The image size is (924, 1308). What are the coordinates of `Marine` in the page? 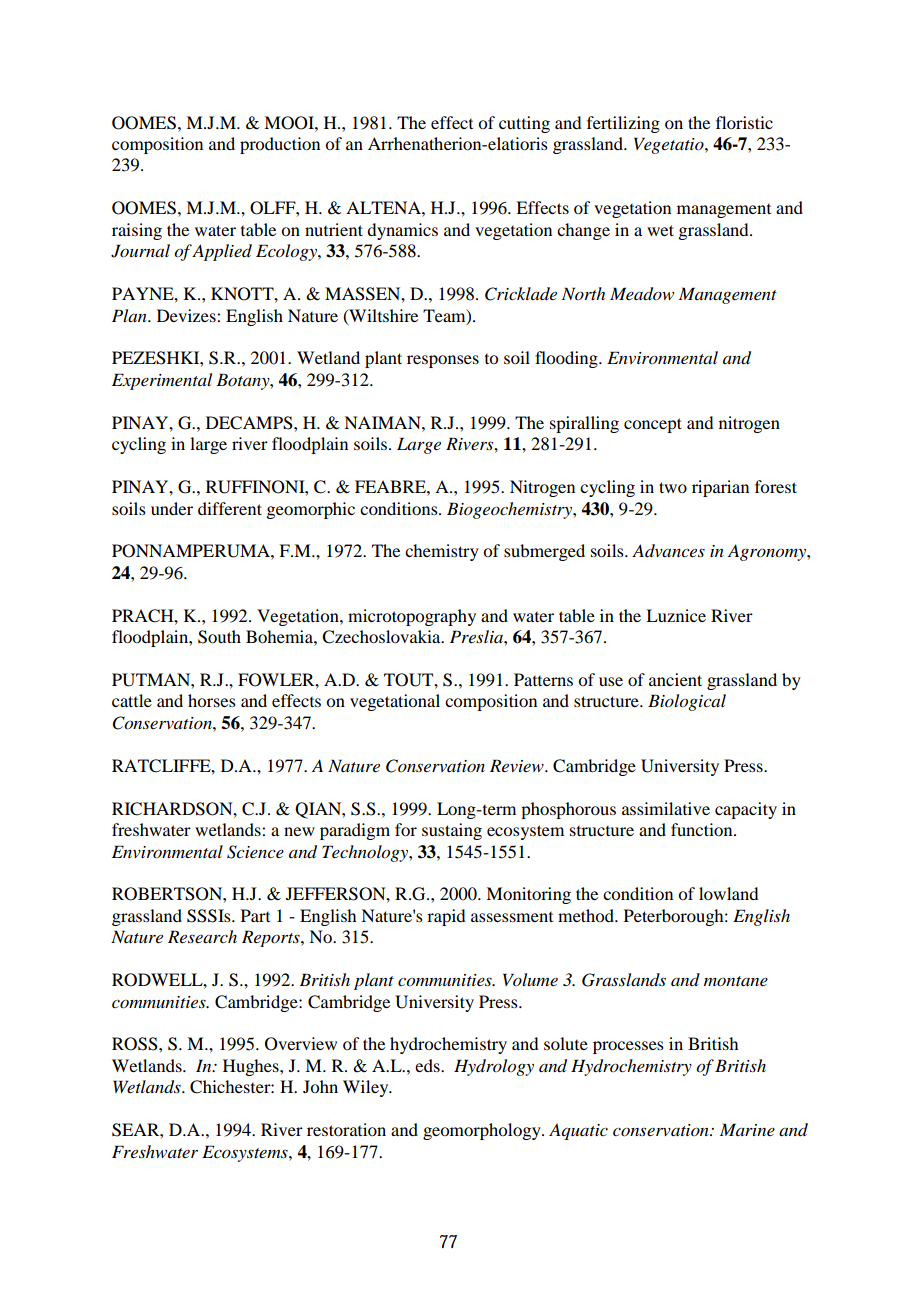 It's located at (747, 1129).
